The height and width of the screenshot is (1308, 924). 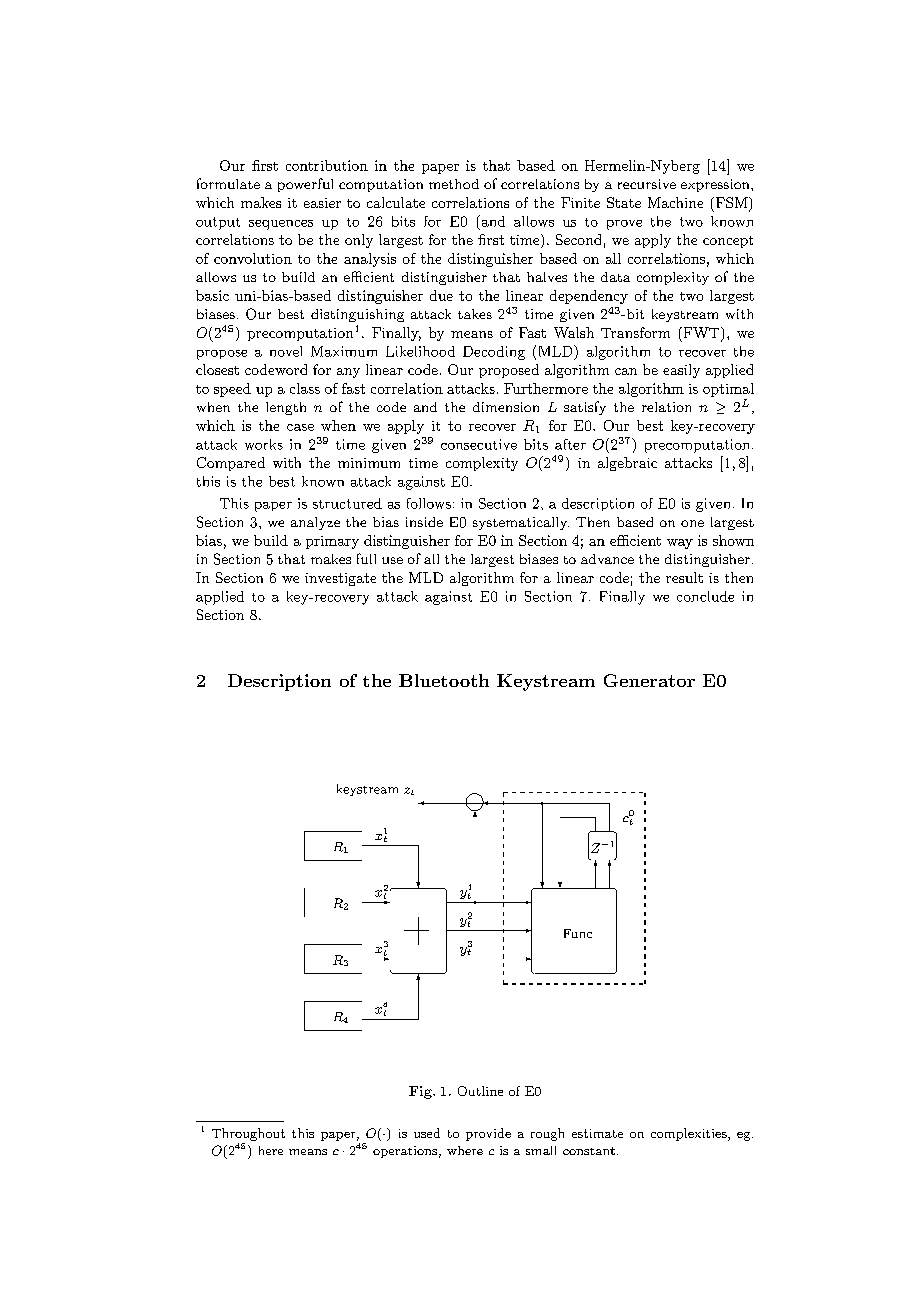 I want to click on sequences, so click(x=281, y=225).
